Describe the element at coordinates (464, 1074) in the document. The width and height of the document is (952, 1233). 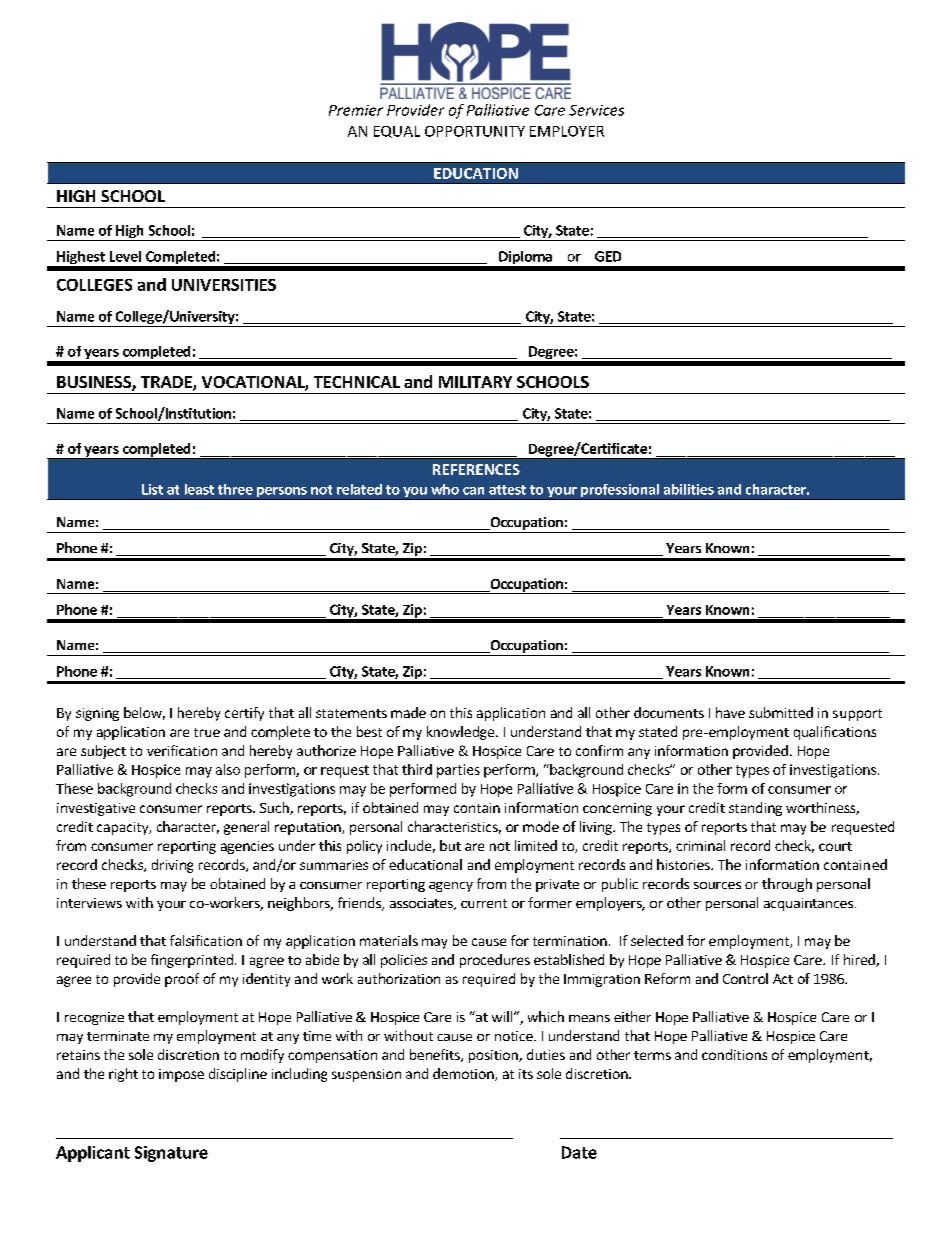
I see `demotion` at that location.
